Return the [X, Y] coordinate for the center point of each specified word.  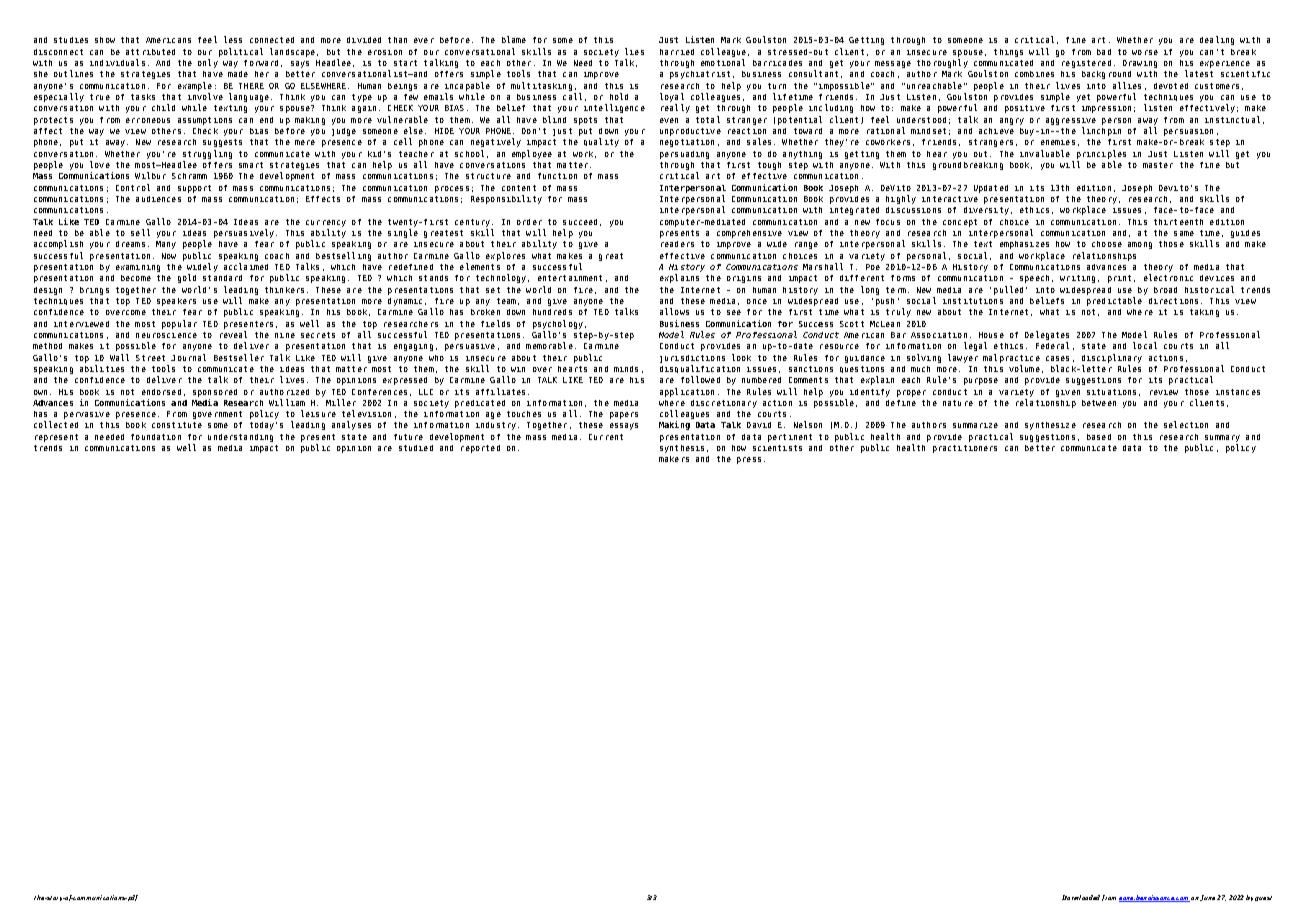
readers [677, 244]
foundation [156, 437]
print [1119, 279]
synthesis [682, 449]
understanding [240, 438]
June [1207, 898]
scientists [777, 448]
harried [677, 52]
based [1099, 437]
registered [1086, 64]
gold [187, 278]
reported [480, 449]
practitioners [965, 449]
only [208, 63]
